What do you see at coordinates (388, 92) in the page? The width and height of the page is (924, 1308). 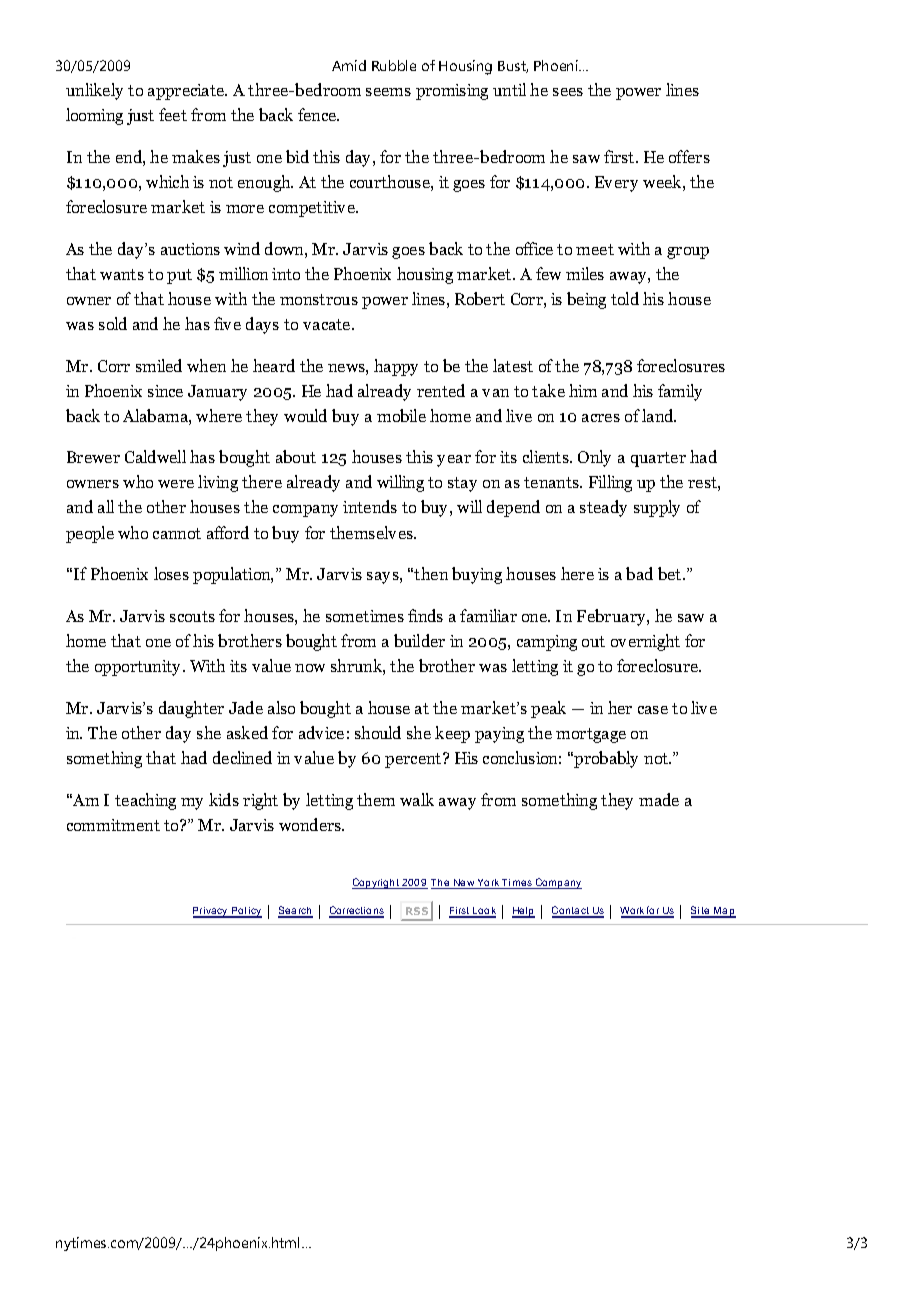 I see `seems` at bounding box center [388, 92].
